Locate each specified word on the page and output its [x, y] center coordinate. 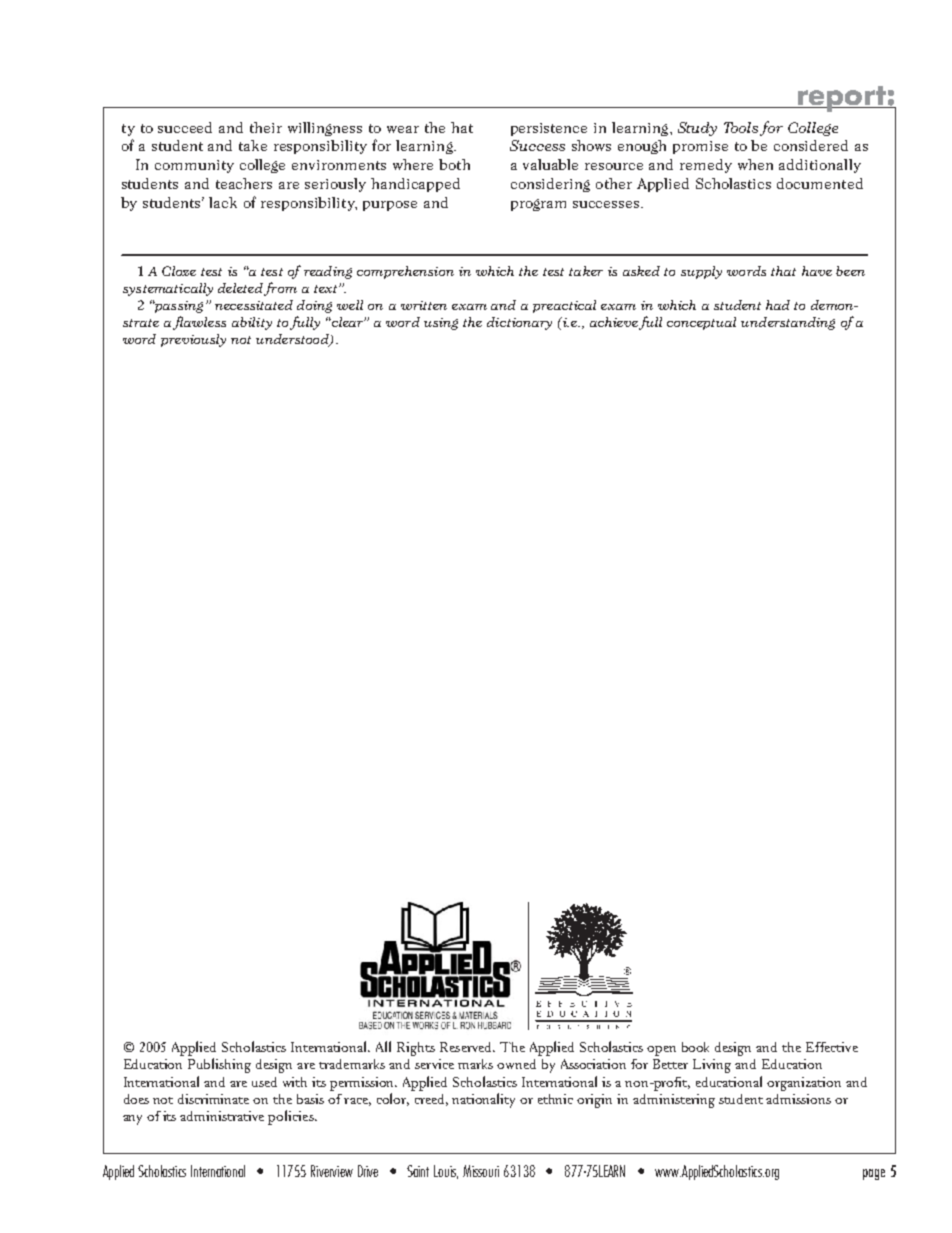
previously [193, 340]
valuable [550, 164]
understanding [788, 323]
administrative [222, 1116]
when [755, 164]
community [194, 166]
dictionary [519, 323]
